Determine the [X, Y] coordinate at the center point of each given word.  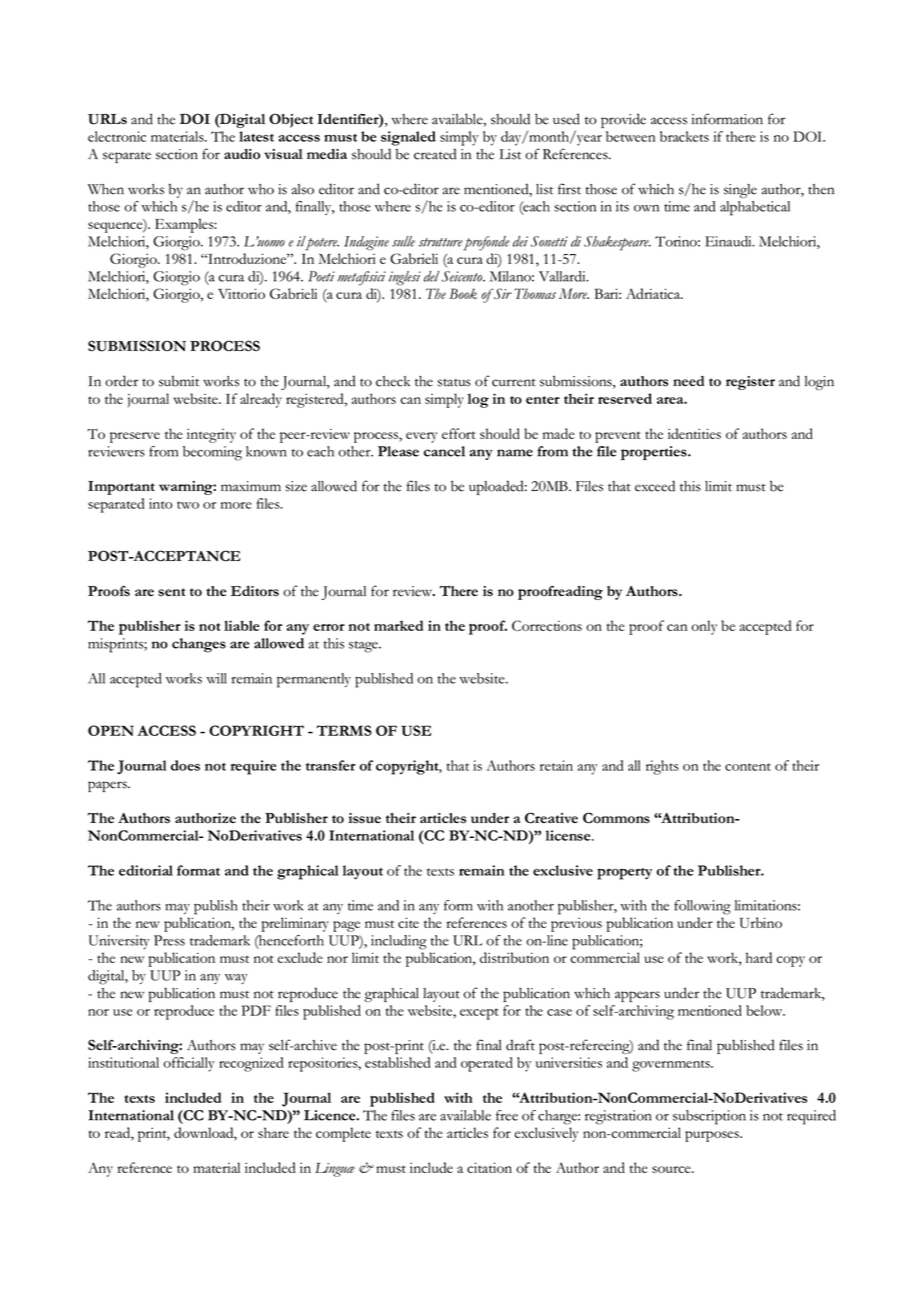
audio [242, 154]
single [740, 191]
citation [489, 1167]
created [435, 154]
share [273, 1132]
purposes [713, 1136]
